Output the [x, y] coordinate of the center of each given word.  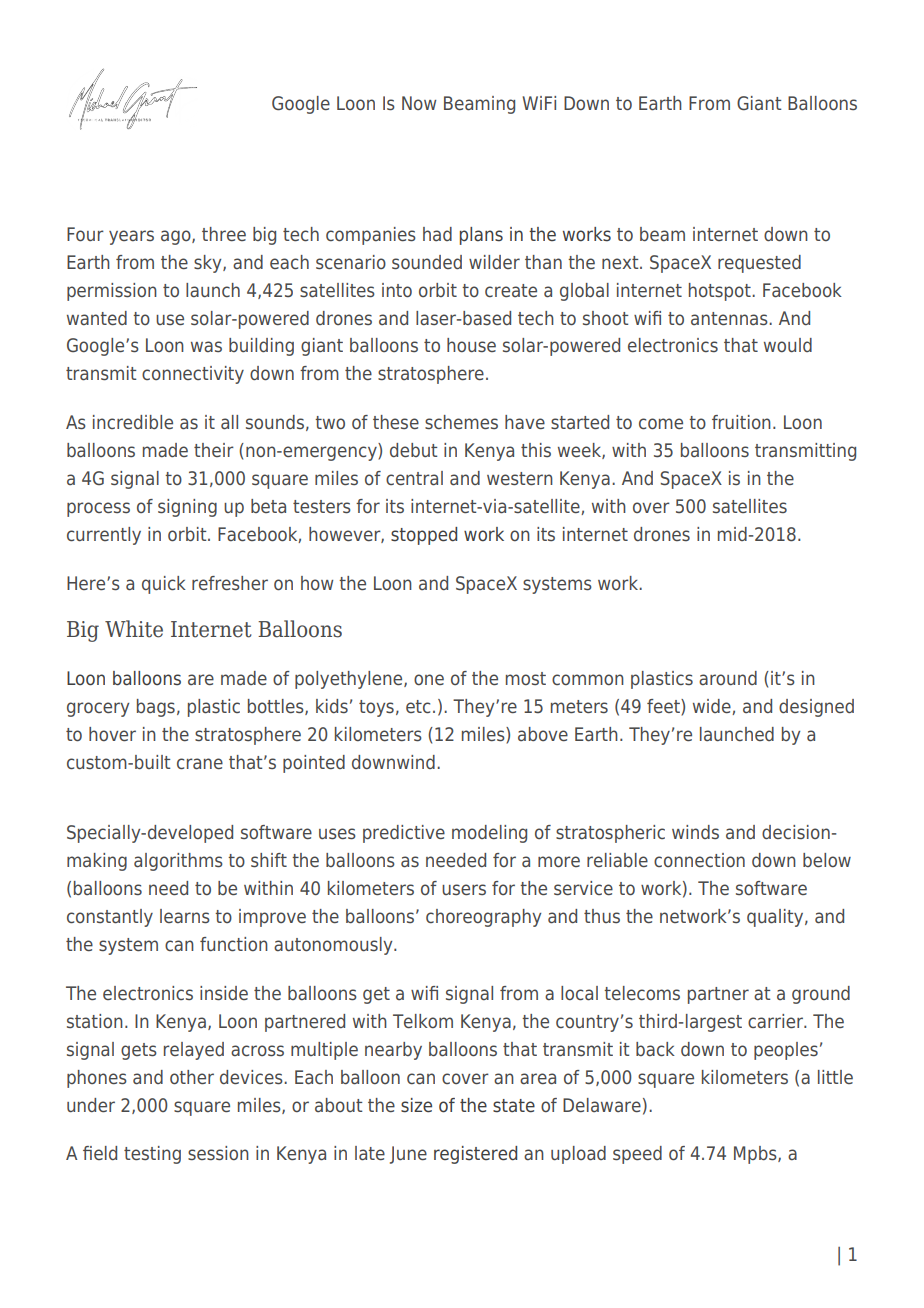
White [134, 629]
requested [759, 264]
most [526, 678]
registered [475, 1155]
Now [419, 103]
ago [177, 237]
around [728, 678]
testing [152, 1155]
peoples [786, 1051]
